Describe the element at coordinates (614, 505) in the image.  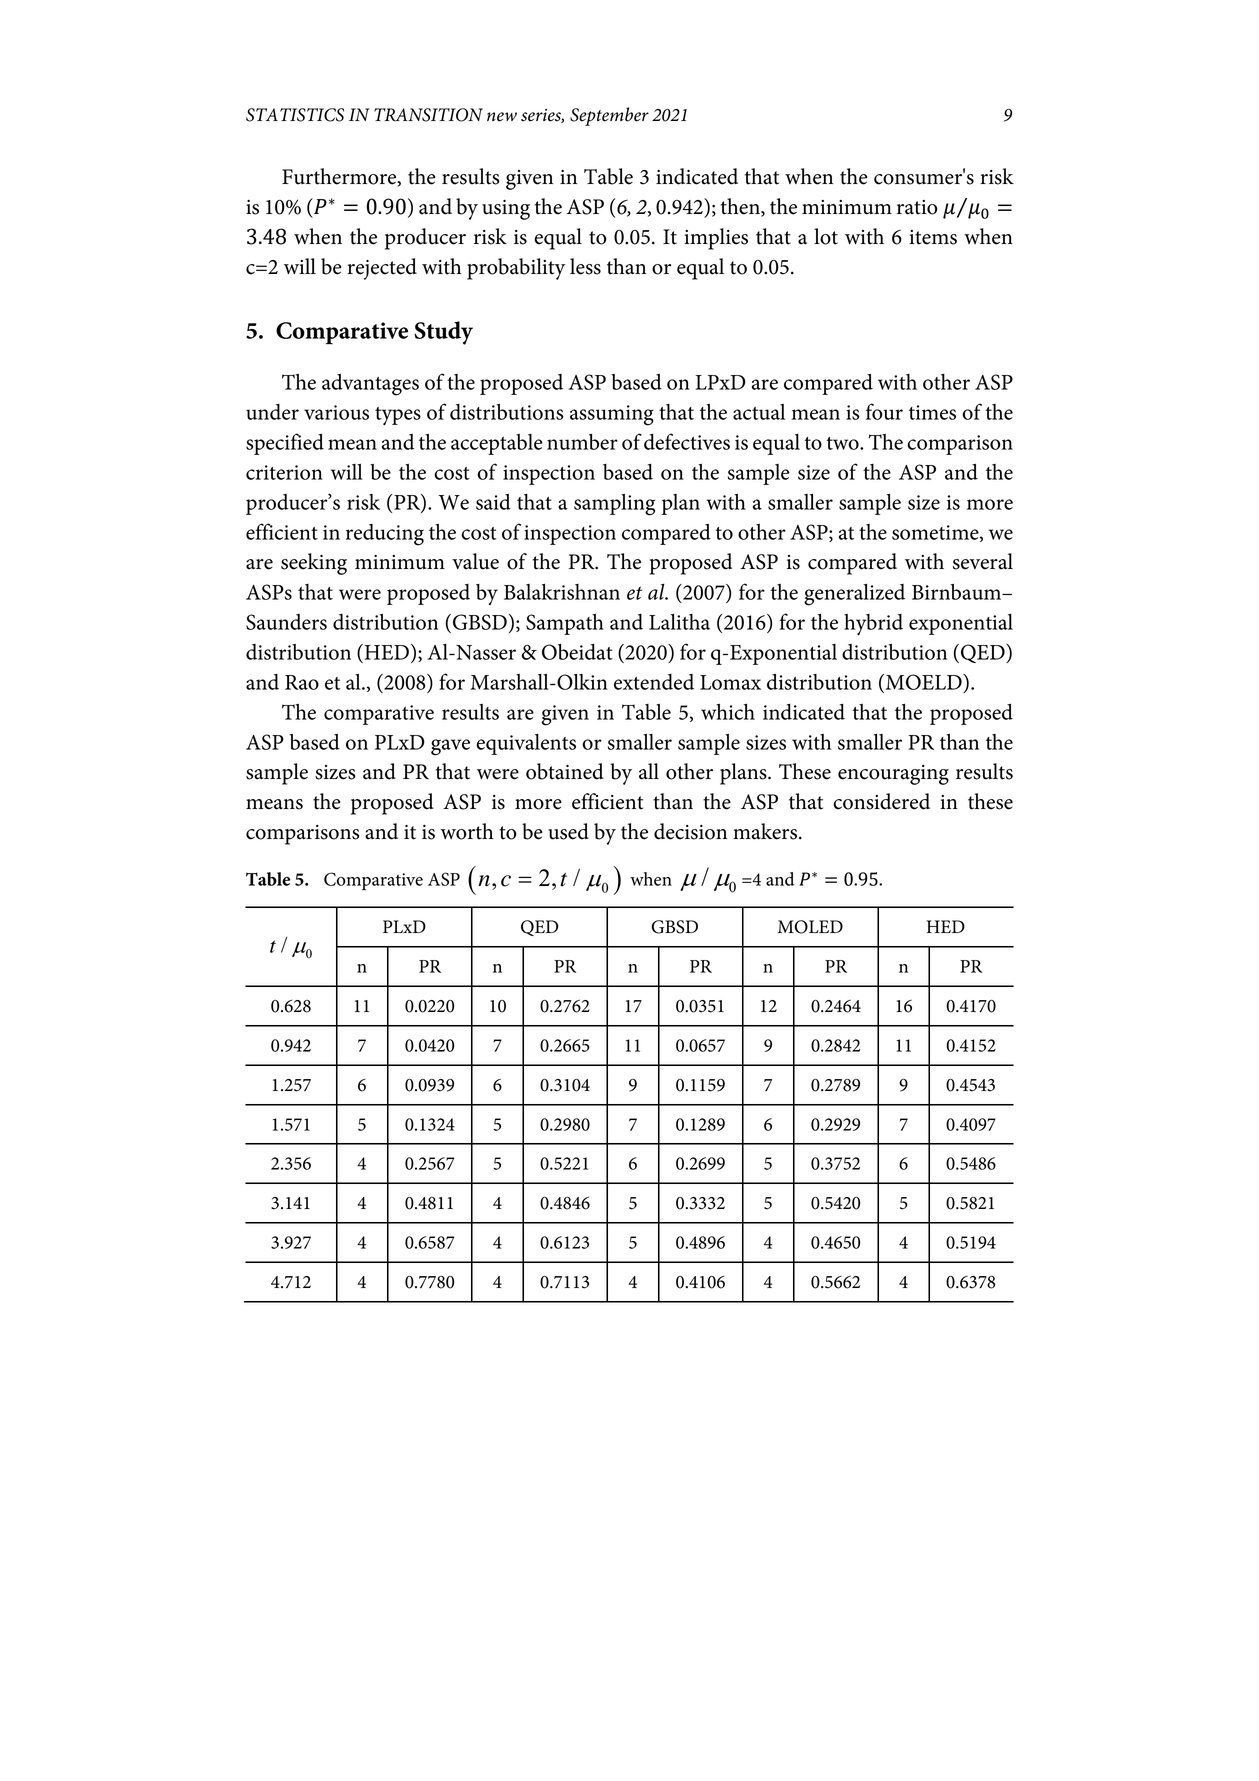
I see `sampling` at that location.
